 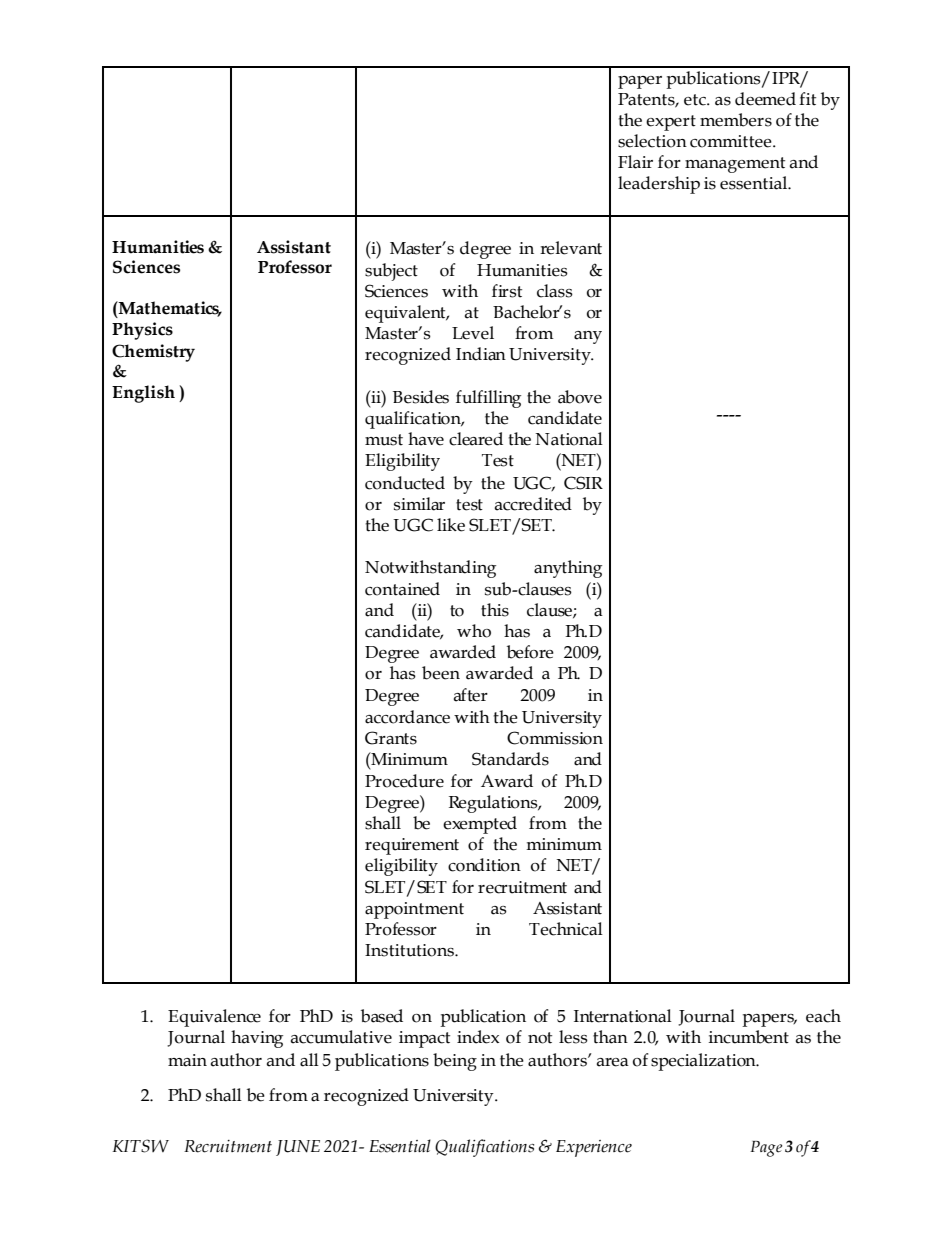 I want to click on members, so click(x=736, y=120).
